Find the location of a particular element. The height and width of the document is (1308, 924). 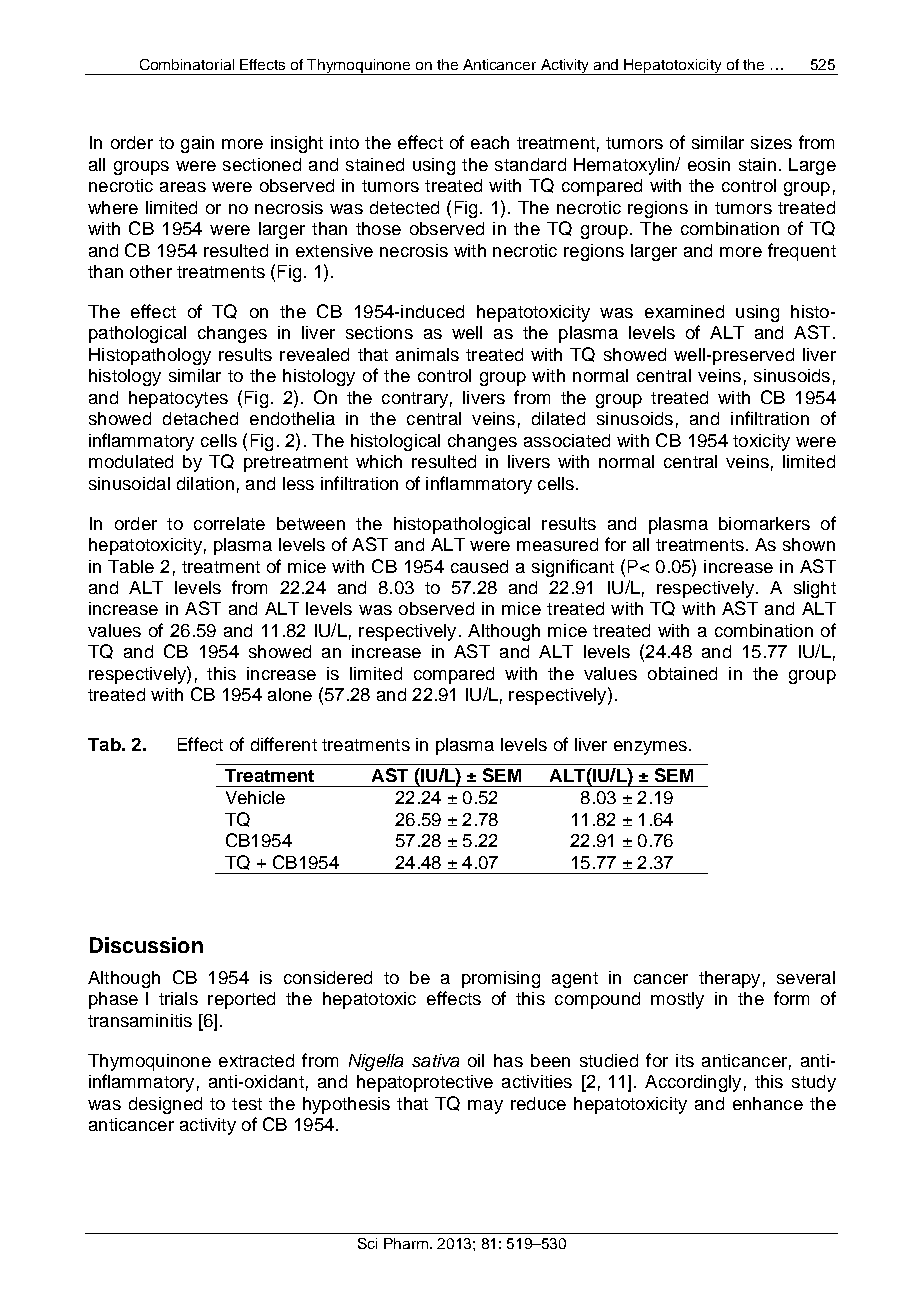

sizes is located at coordinates (771, 142).
